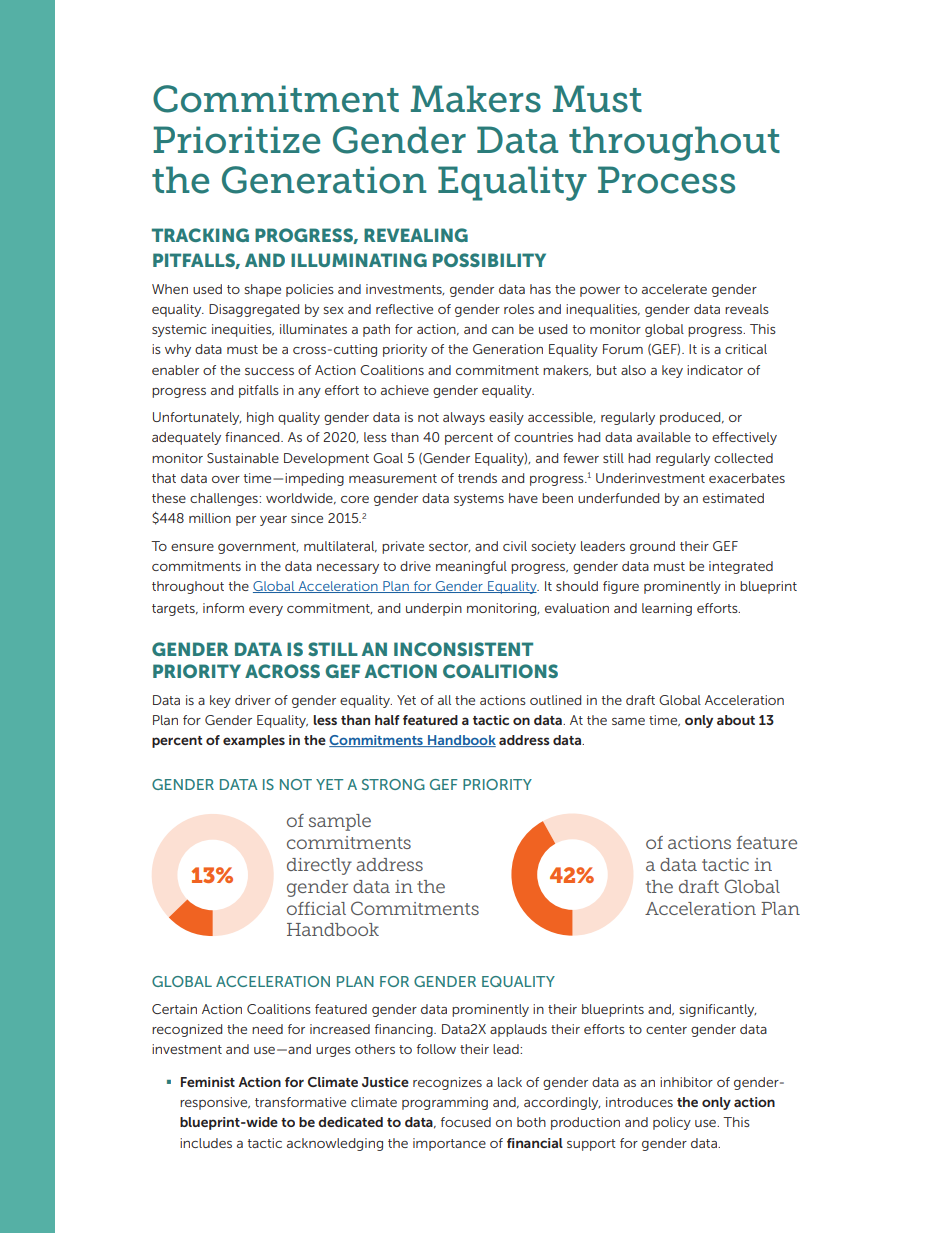 The width and height of the document is (952, 1233). I want to click on Process, so click(666, 180).
